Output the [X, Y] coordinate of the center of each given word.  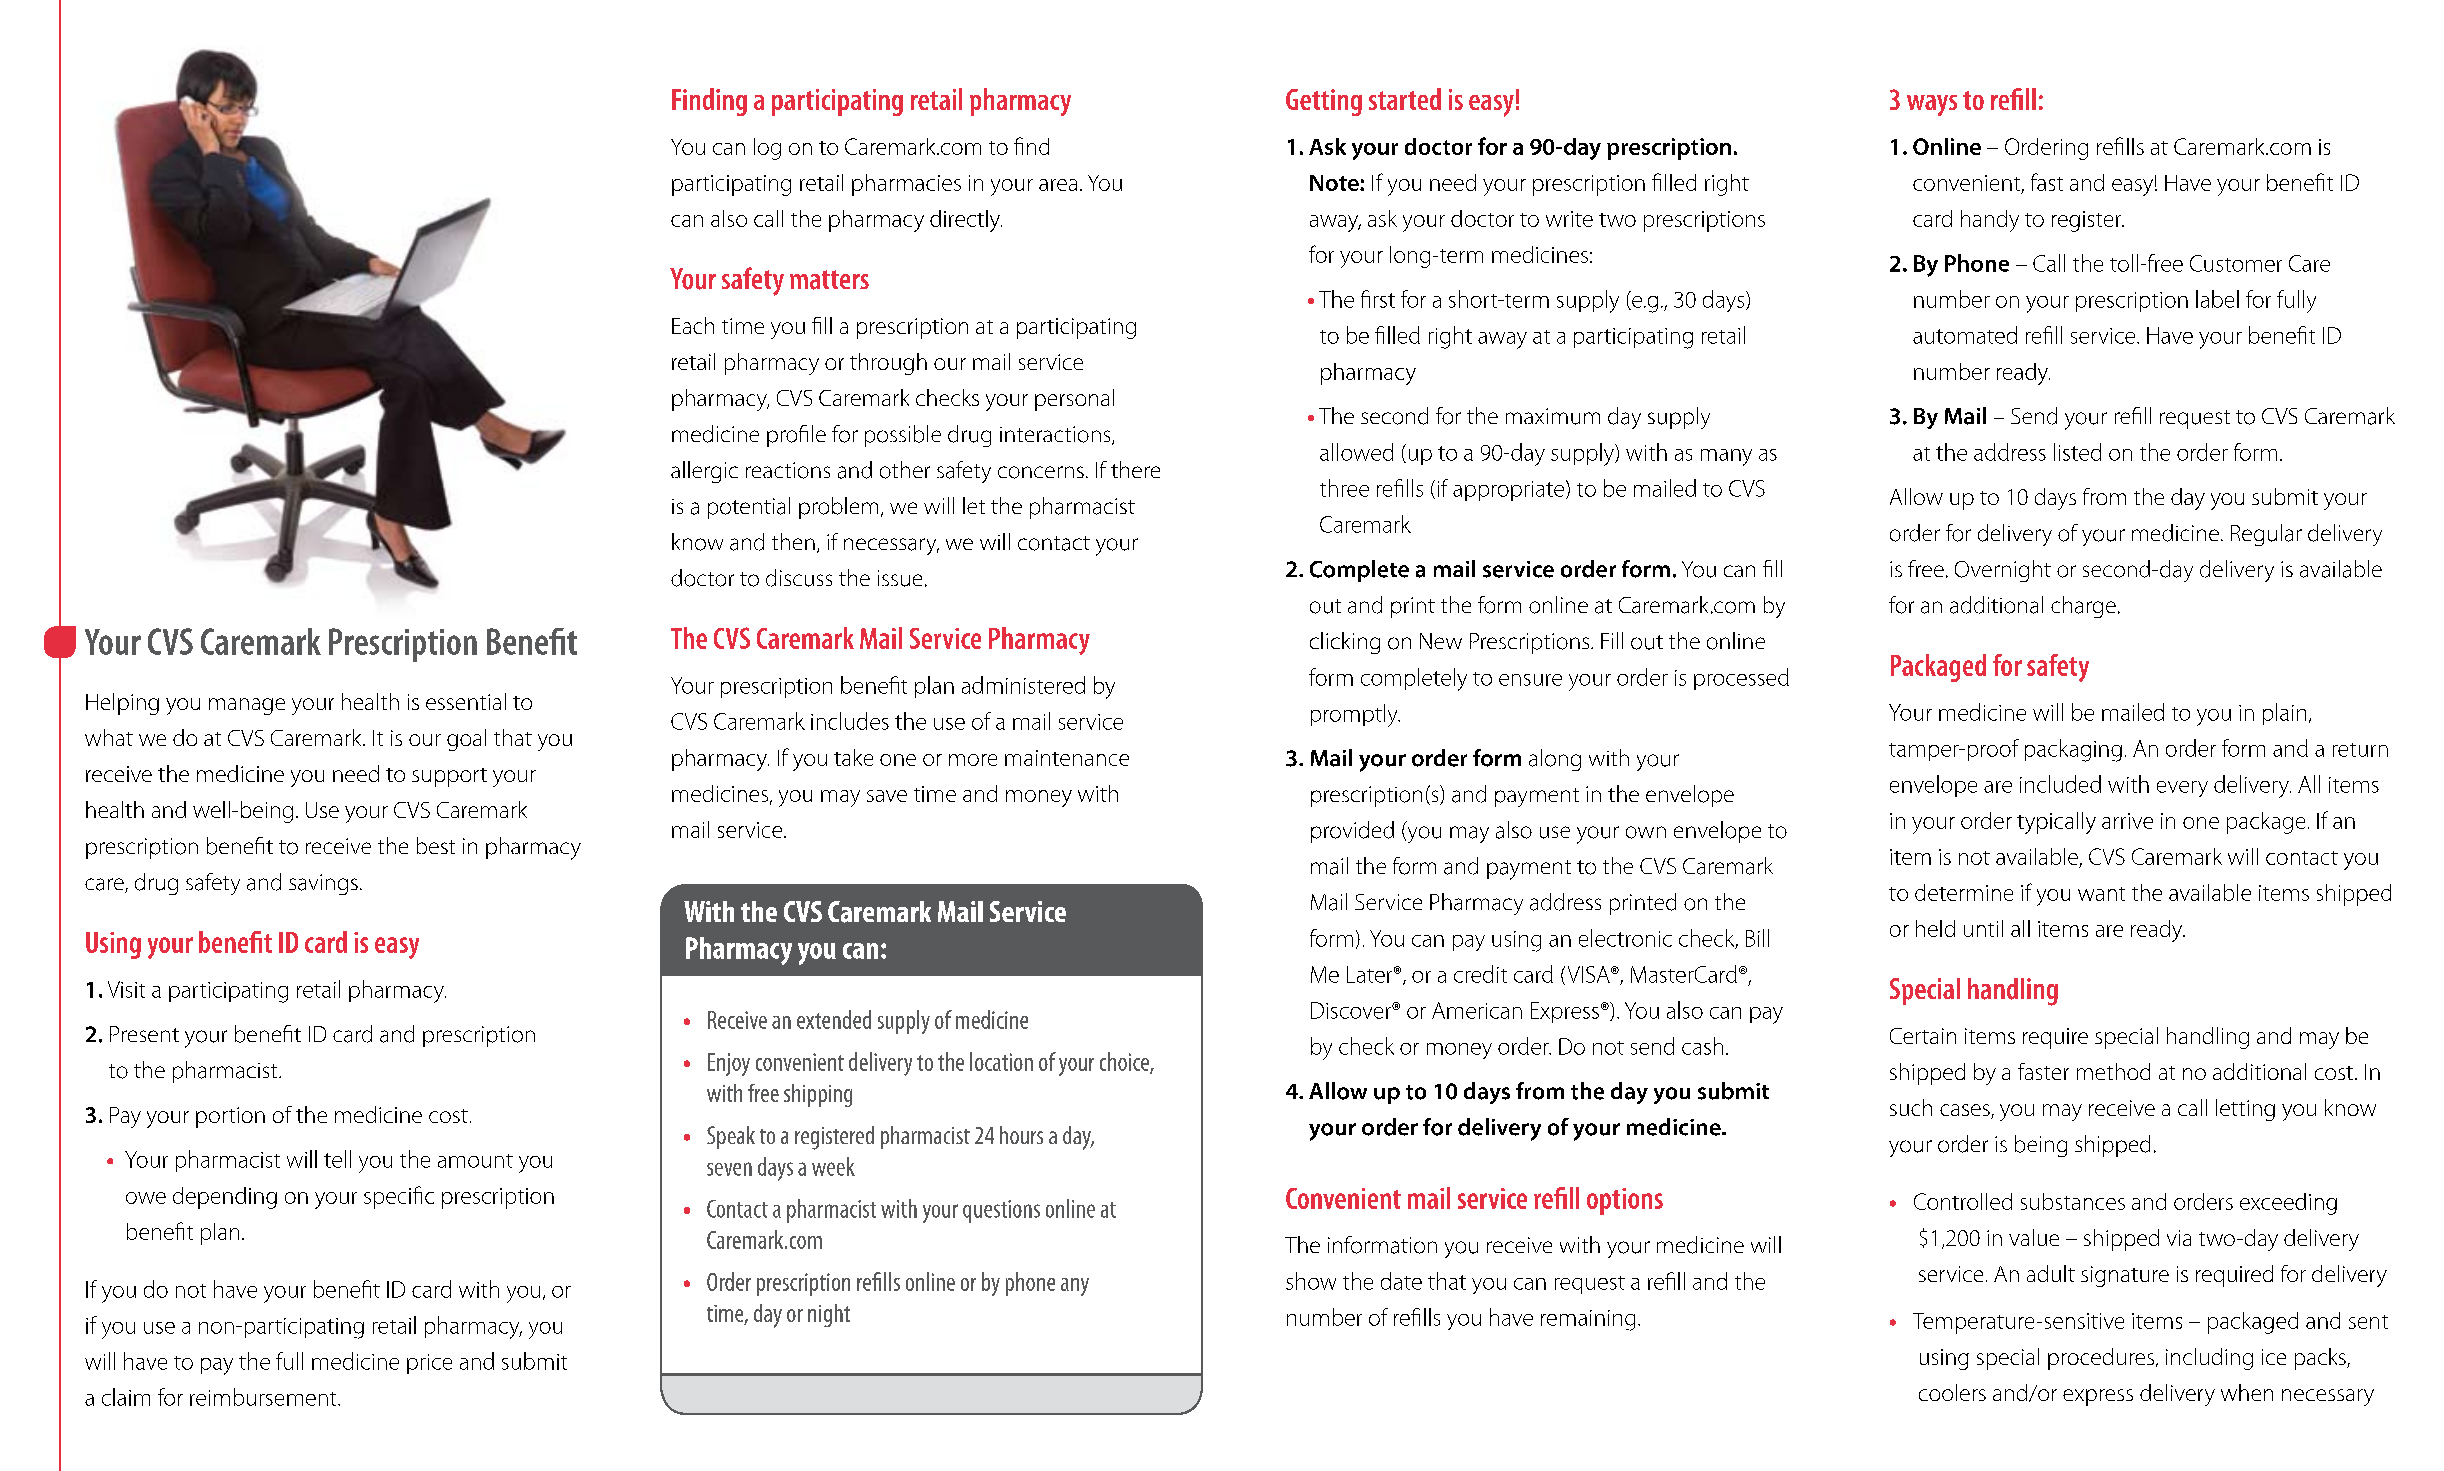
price [429, 1364]
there [1135, 469]
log [767, 149]
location [1001, 1061]
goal [466, 740]
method [2113, 1071]
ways [1932, 105]
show [1311, 1281]
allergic [704, 472]
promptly [1355, 715]
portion [230, 1117]
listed [2077, 452]
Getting [1324, 102]
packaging [2073, 750]
